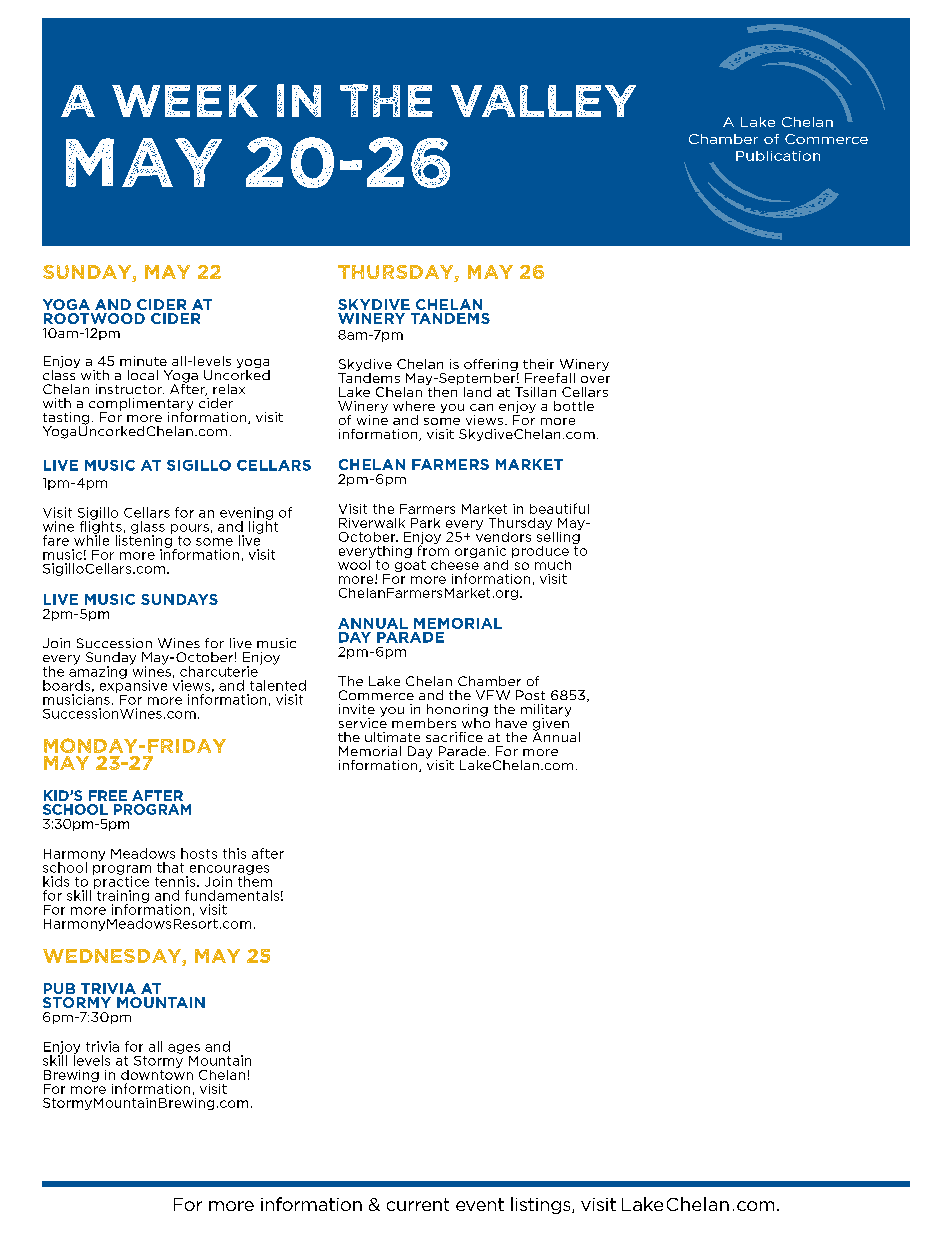 The width and height of the screenshot is (952, 1233). What do you see at coordinates (543, 101) in the screenshot?
I see `VALLEY` at bounding box center [543, 101].
